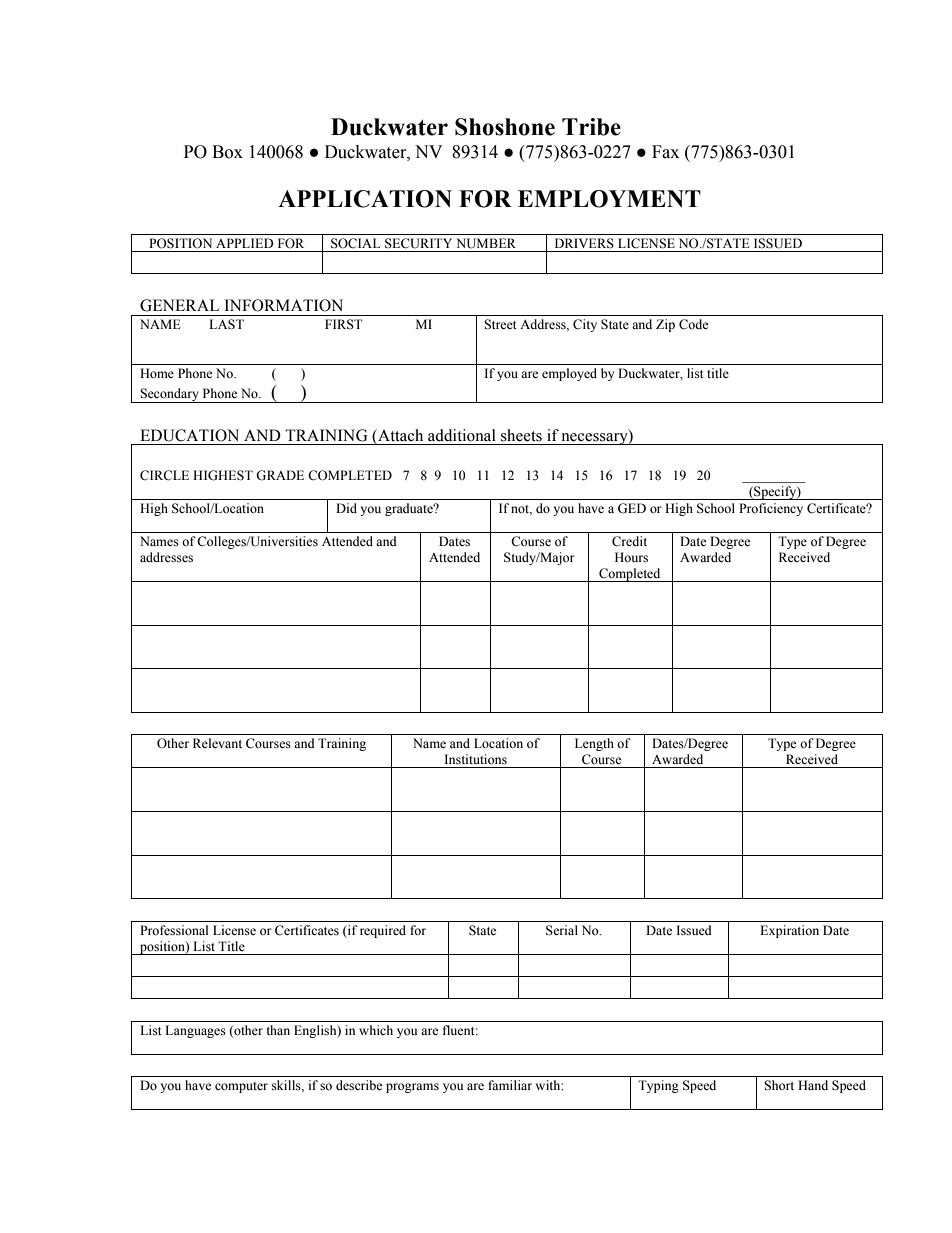 The height and width of the document is (1233, 952). What do you see at coordinates (789, 931) in the document?
I see `Expiration` at bounding box center [789, 931].
